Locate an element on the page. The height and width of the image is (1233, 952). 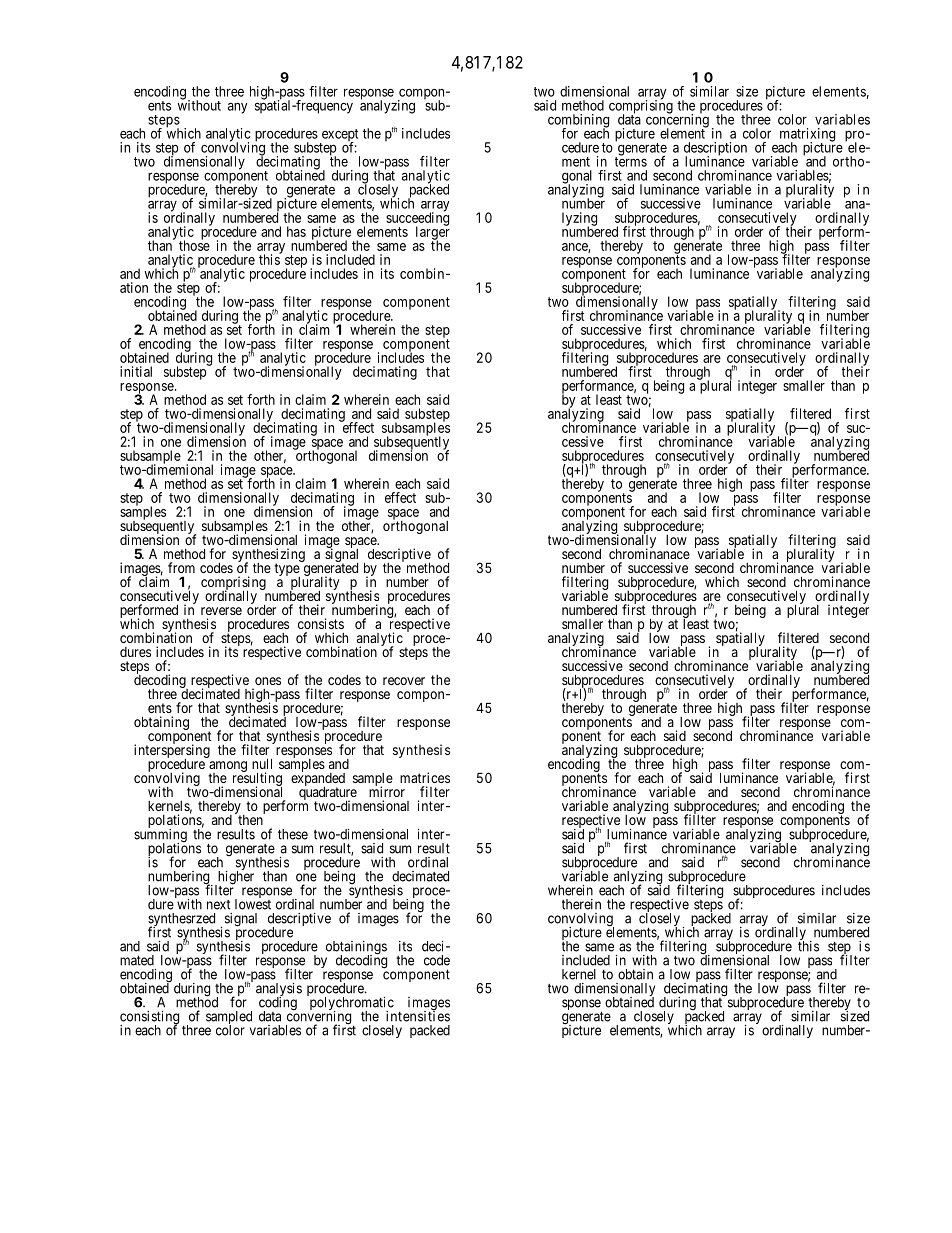
any is located at coordinates (237, 108).
